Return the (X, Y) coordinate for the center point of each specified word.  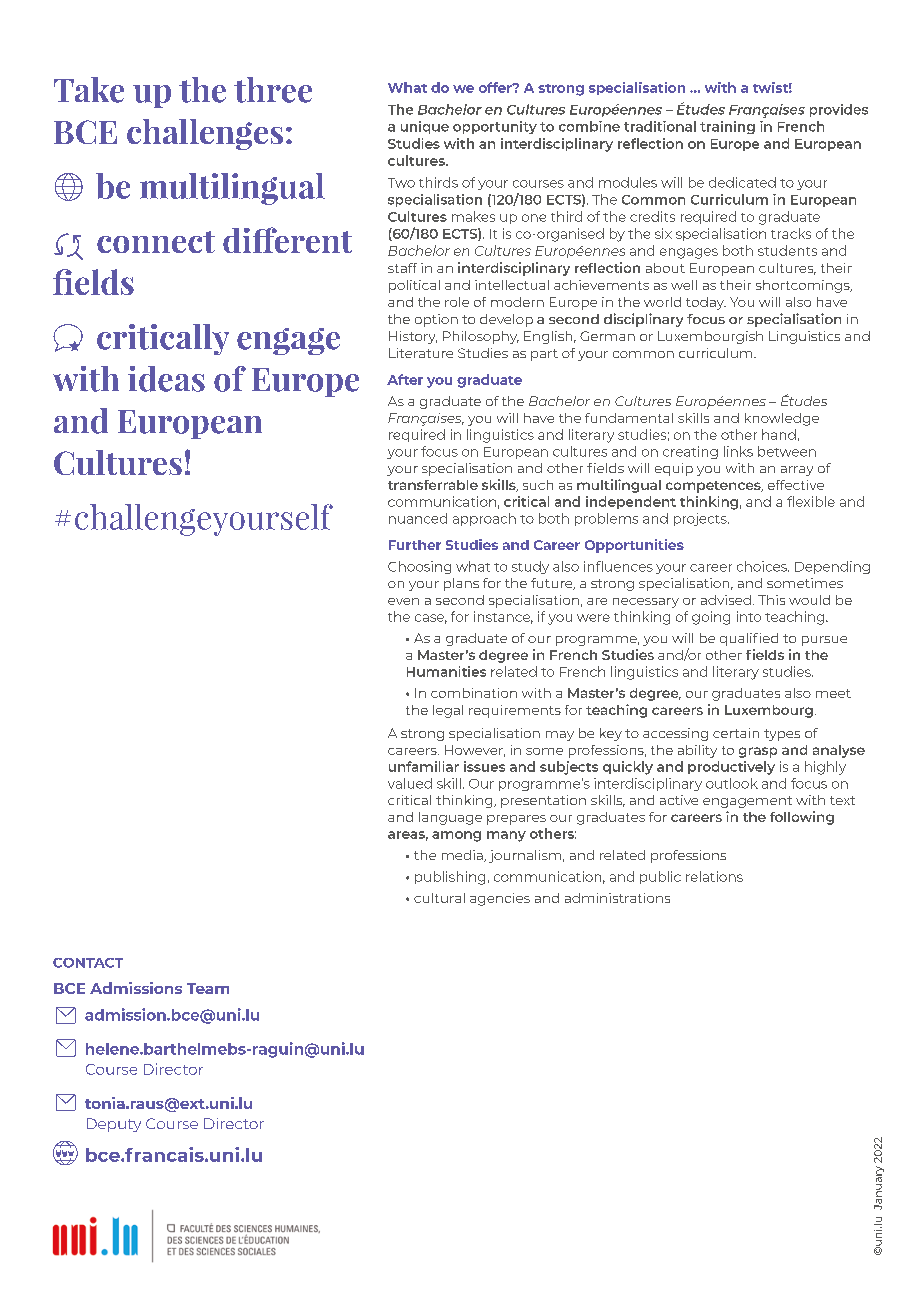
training (727, 127)
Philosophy (481, 337)
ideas (166, 379)
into (749, 616)
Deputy (114, 1125)
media (463, 856)
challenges (205, 134)
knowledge (782, 419)
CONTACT (88, 963)
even (403, 601)
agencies (500, 899)
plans (461, 584)
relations (714, 876)
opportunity (495, 127)
